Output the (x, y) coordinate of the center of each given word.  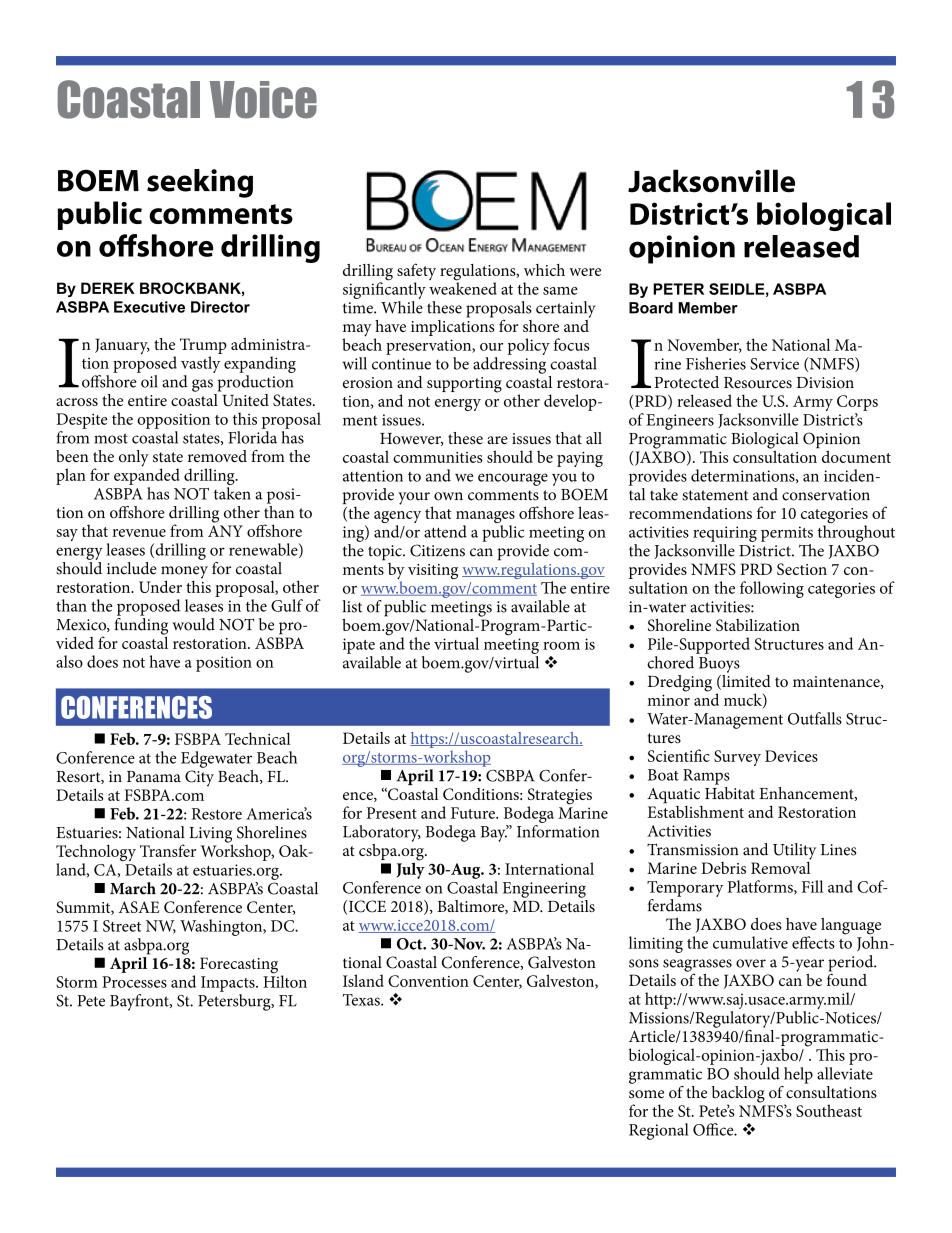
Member (708, 308)
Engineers (680, 422)
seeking (200, 183)
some (646, 1094)
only (134, 458)
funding (141, 626)
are (497, 440)
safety (416, 273)
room (561, 646)
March (133, 888)
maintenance (837, 682)
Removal (781, 866)
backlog (738, 1095)
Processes (134, 982)
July (411, 869)
